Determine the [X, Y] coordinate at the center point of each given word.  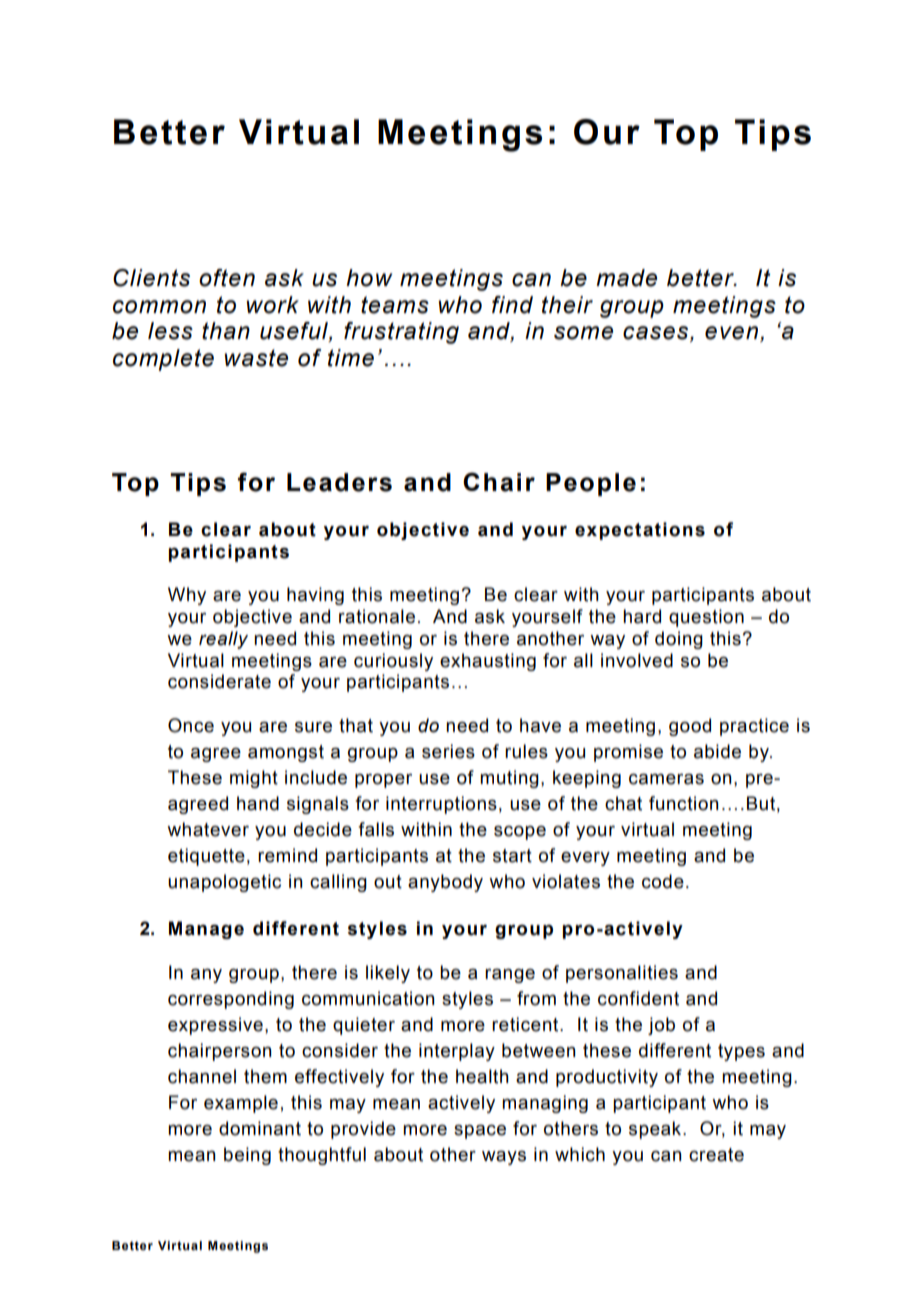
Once [191, 725]
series [448, 751]
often [227, 278]
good [690, 727]
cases [657, 334]
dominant [260, 1128]
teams [395, 305]
